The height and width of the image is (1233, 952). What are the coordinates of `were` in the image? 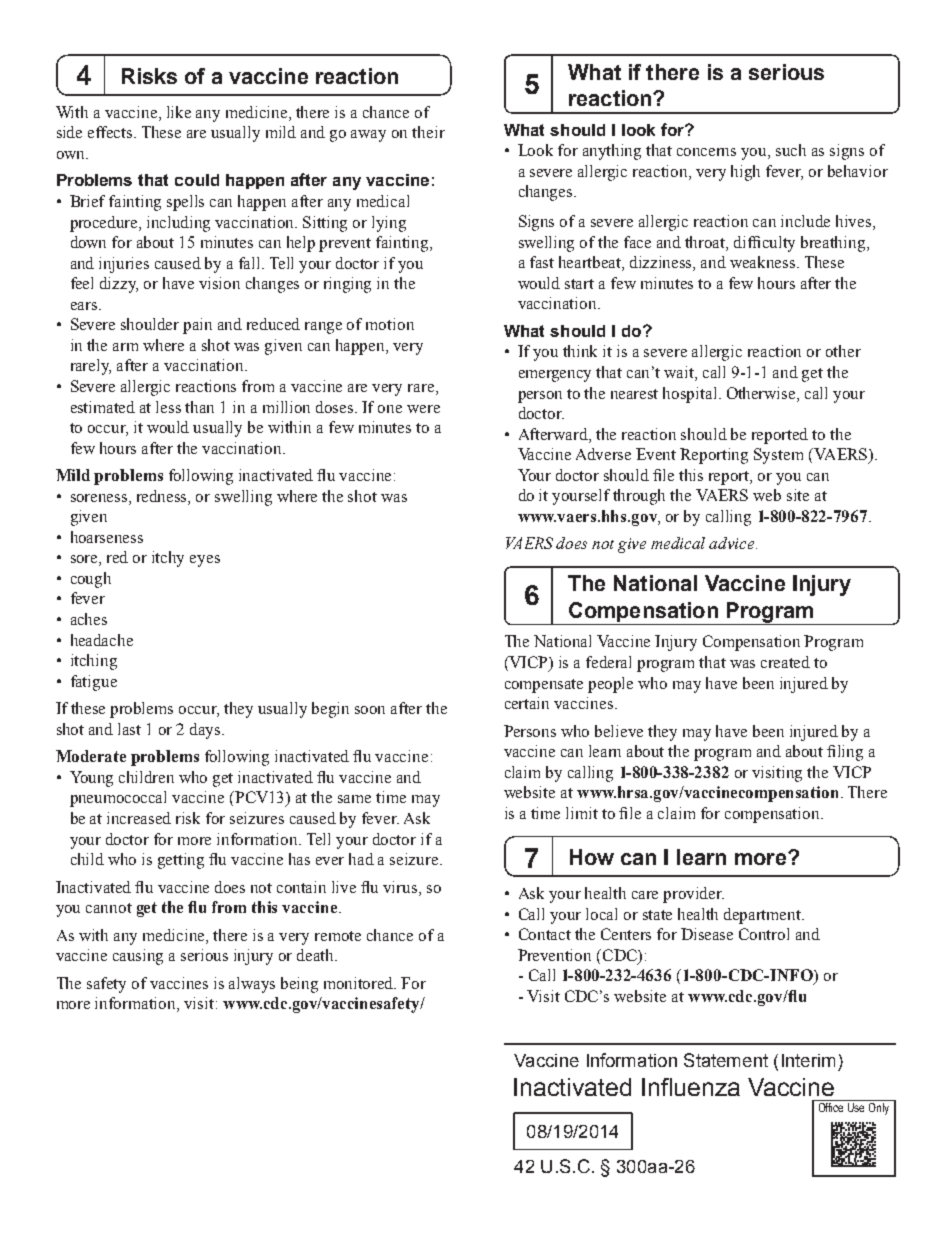 It's located at (423, 409).
